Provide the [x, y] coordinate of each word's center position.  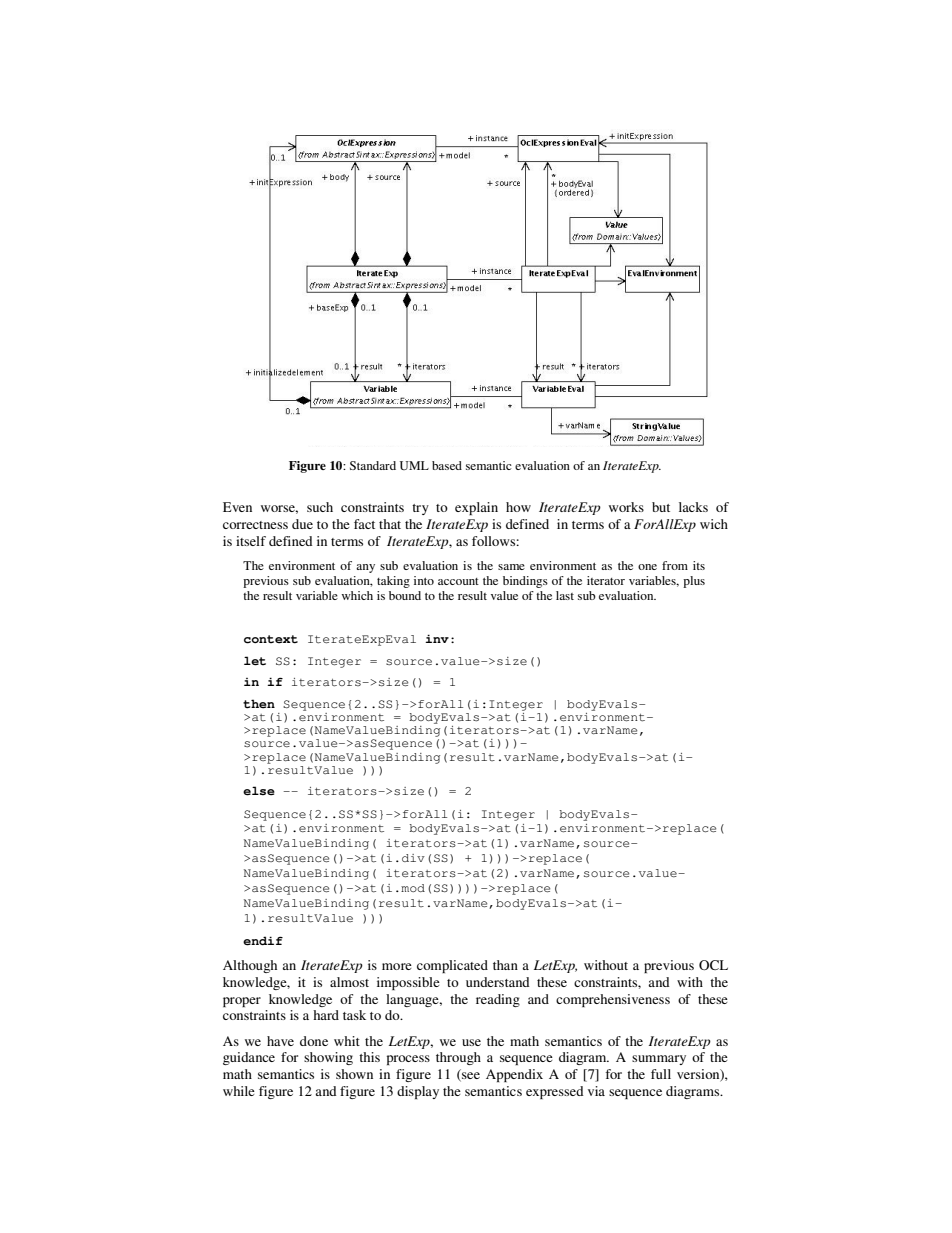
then [259, 704]
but [661, 507]
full [661, 1074]
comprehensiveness [613, 1000]
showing [328, 1058]
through [458, 1058]
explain [476, 508]
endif [263, 941]
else [259, 791]
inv [437, 638]
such [320, 507]
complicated [452, 966]
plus [694, 582]
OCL [713, 965]
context [271, 639]
